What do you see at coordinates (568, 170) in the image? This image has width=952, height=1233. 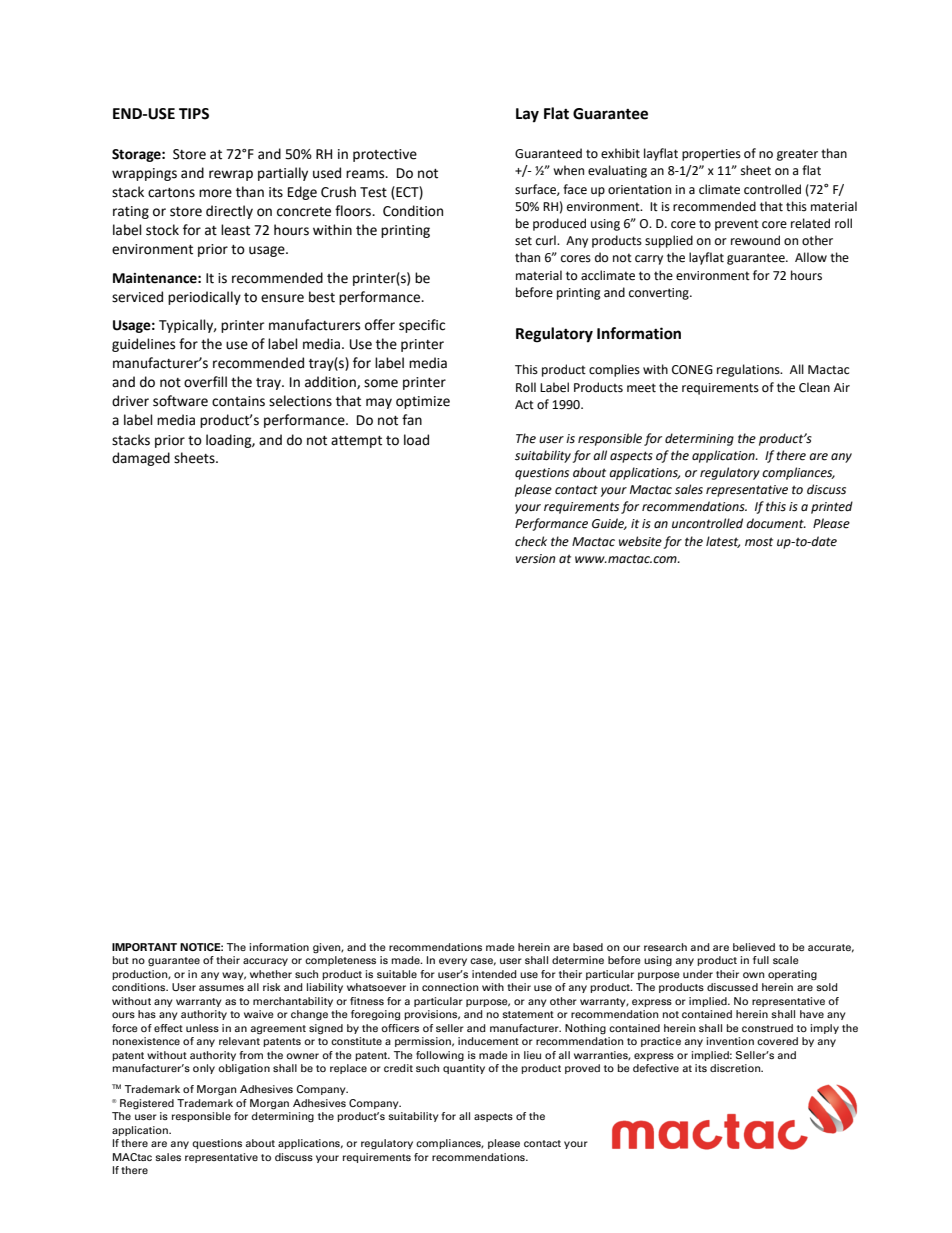 I see `when` at bounding box center [568, 170].
